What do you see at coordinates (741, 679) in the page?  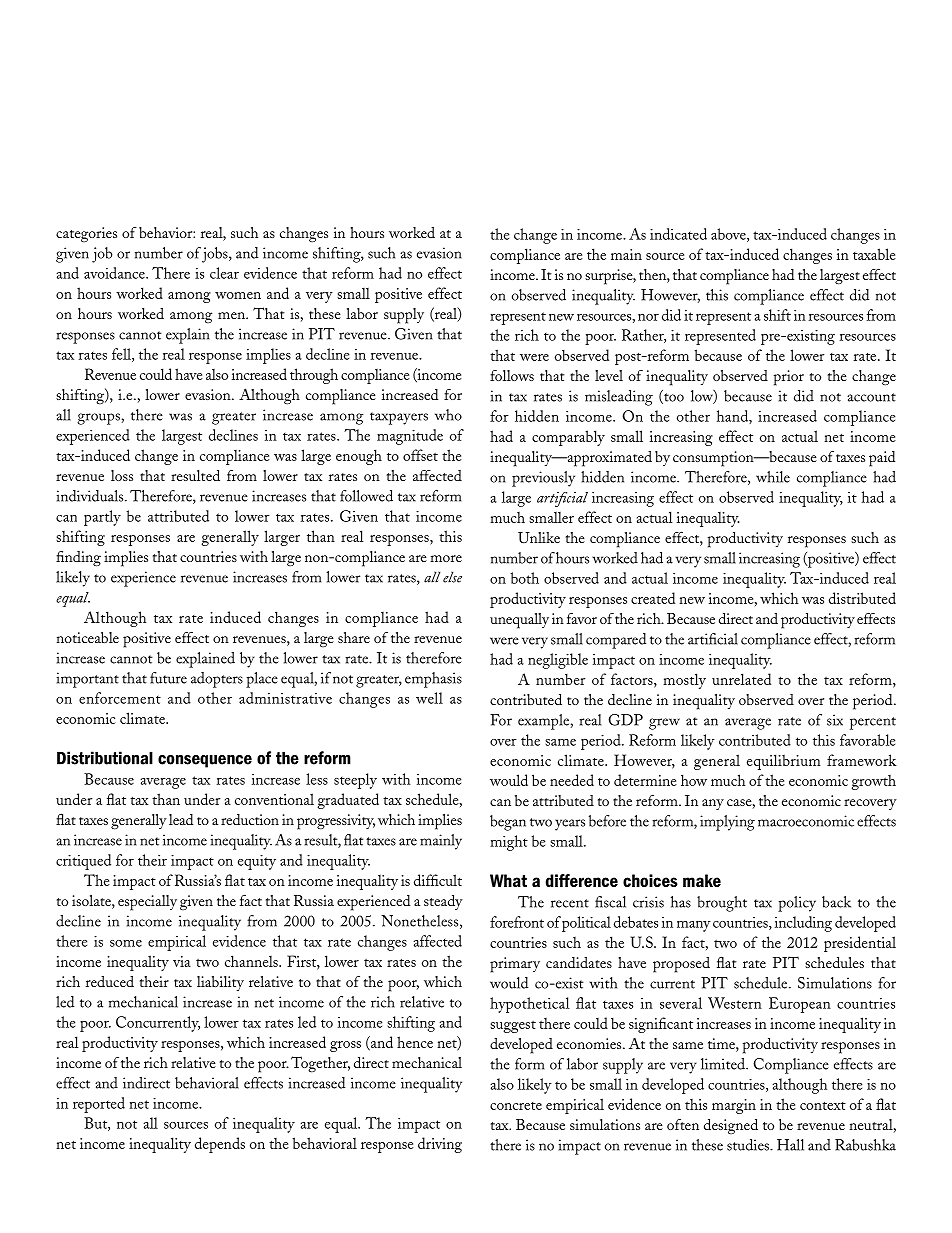 I see `unrelated` at bounding box center [741, 679].
